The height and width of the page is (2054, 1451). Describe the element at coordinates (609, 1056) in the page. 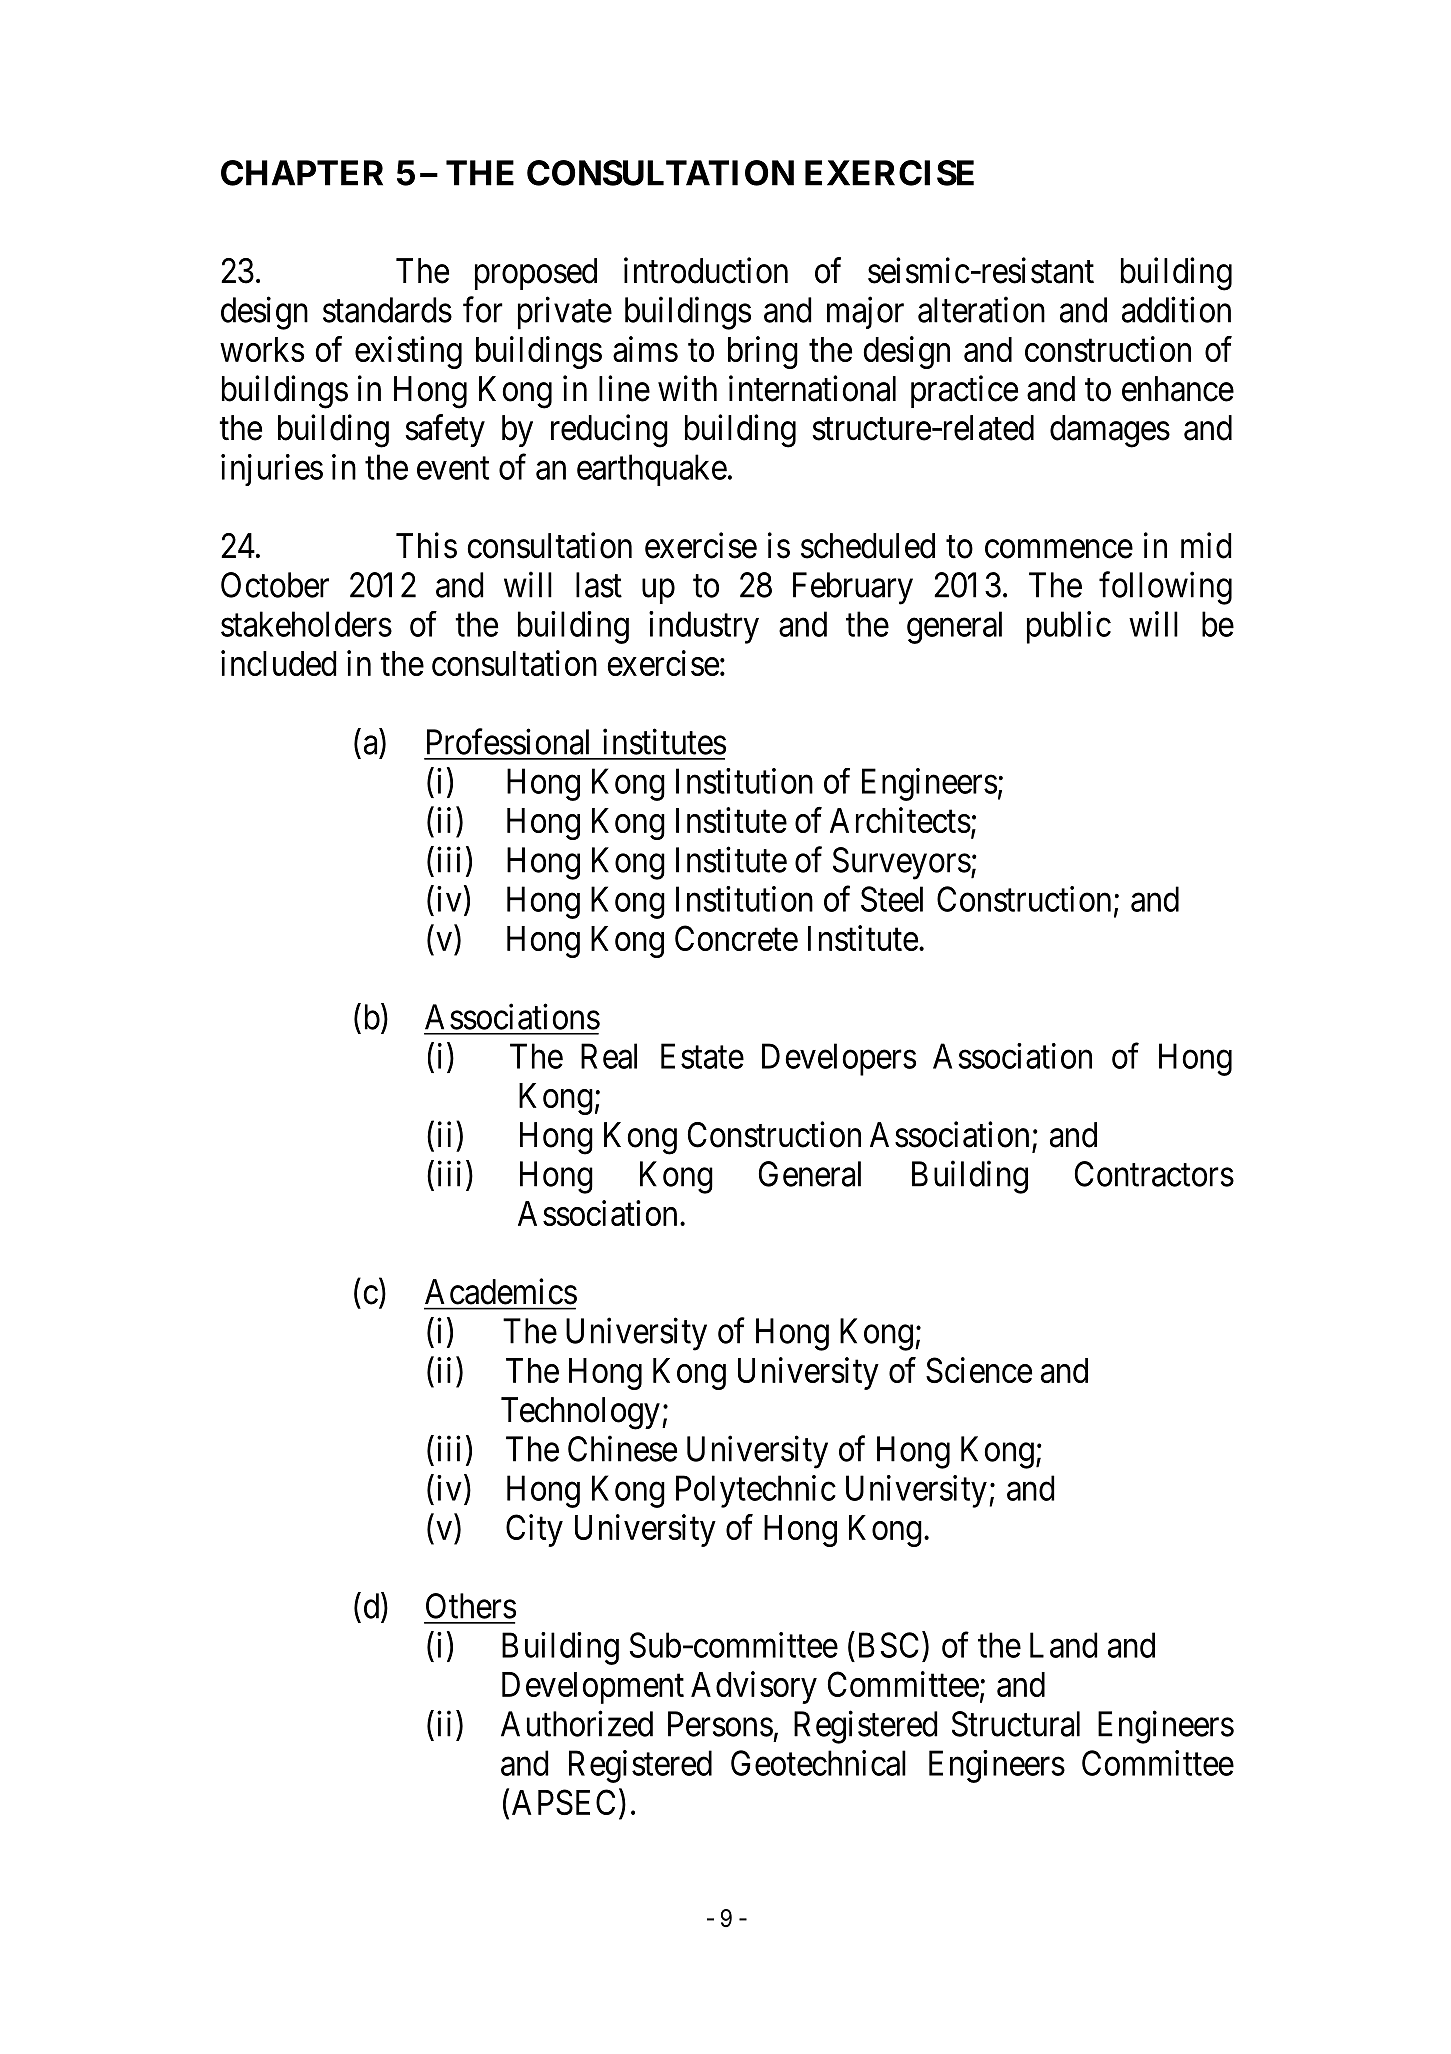

I see `Real` at that location.
